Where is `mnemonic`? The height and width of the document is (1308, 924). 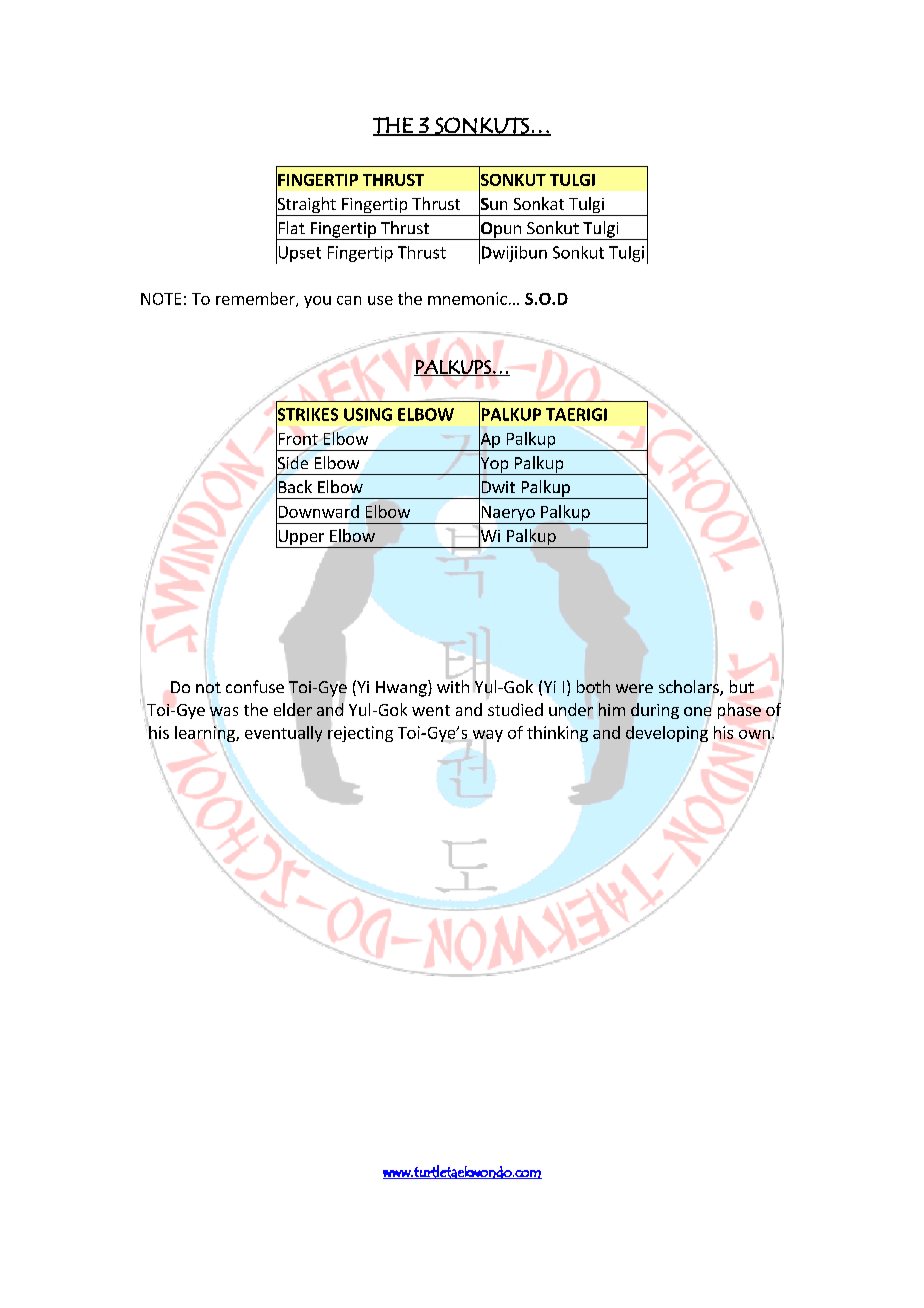 mnemonic is located at coordinates (467, 298).
